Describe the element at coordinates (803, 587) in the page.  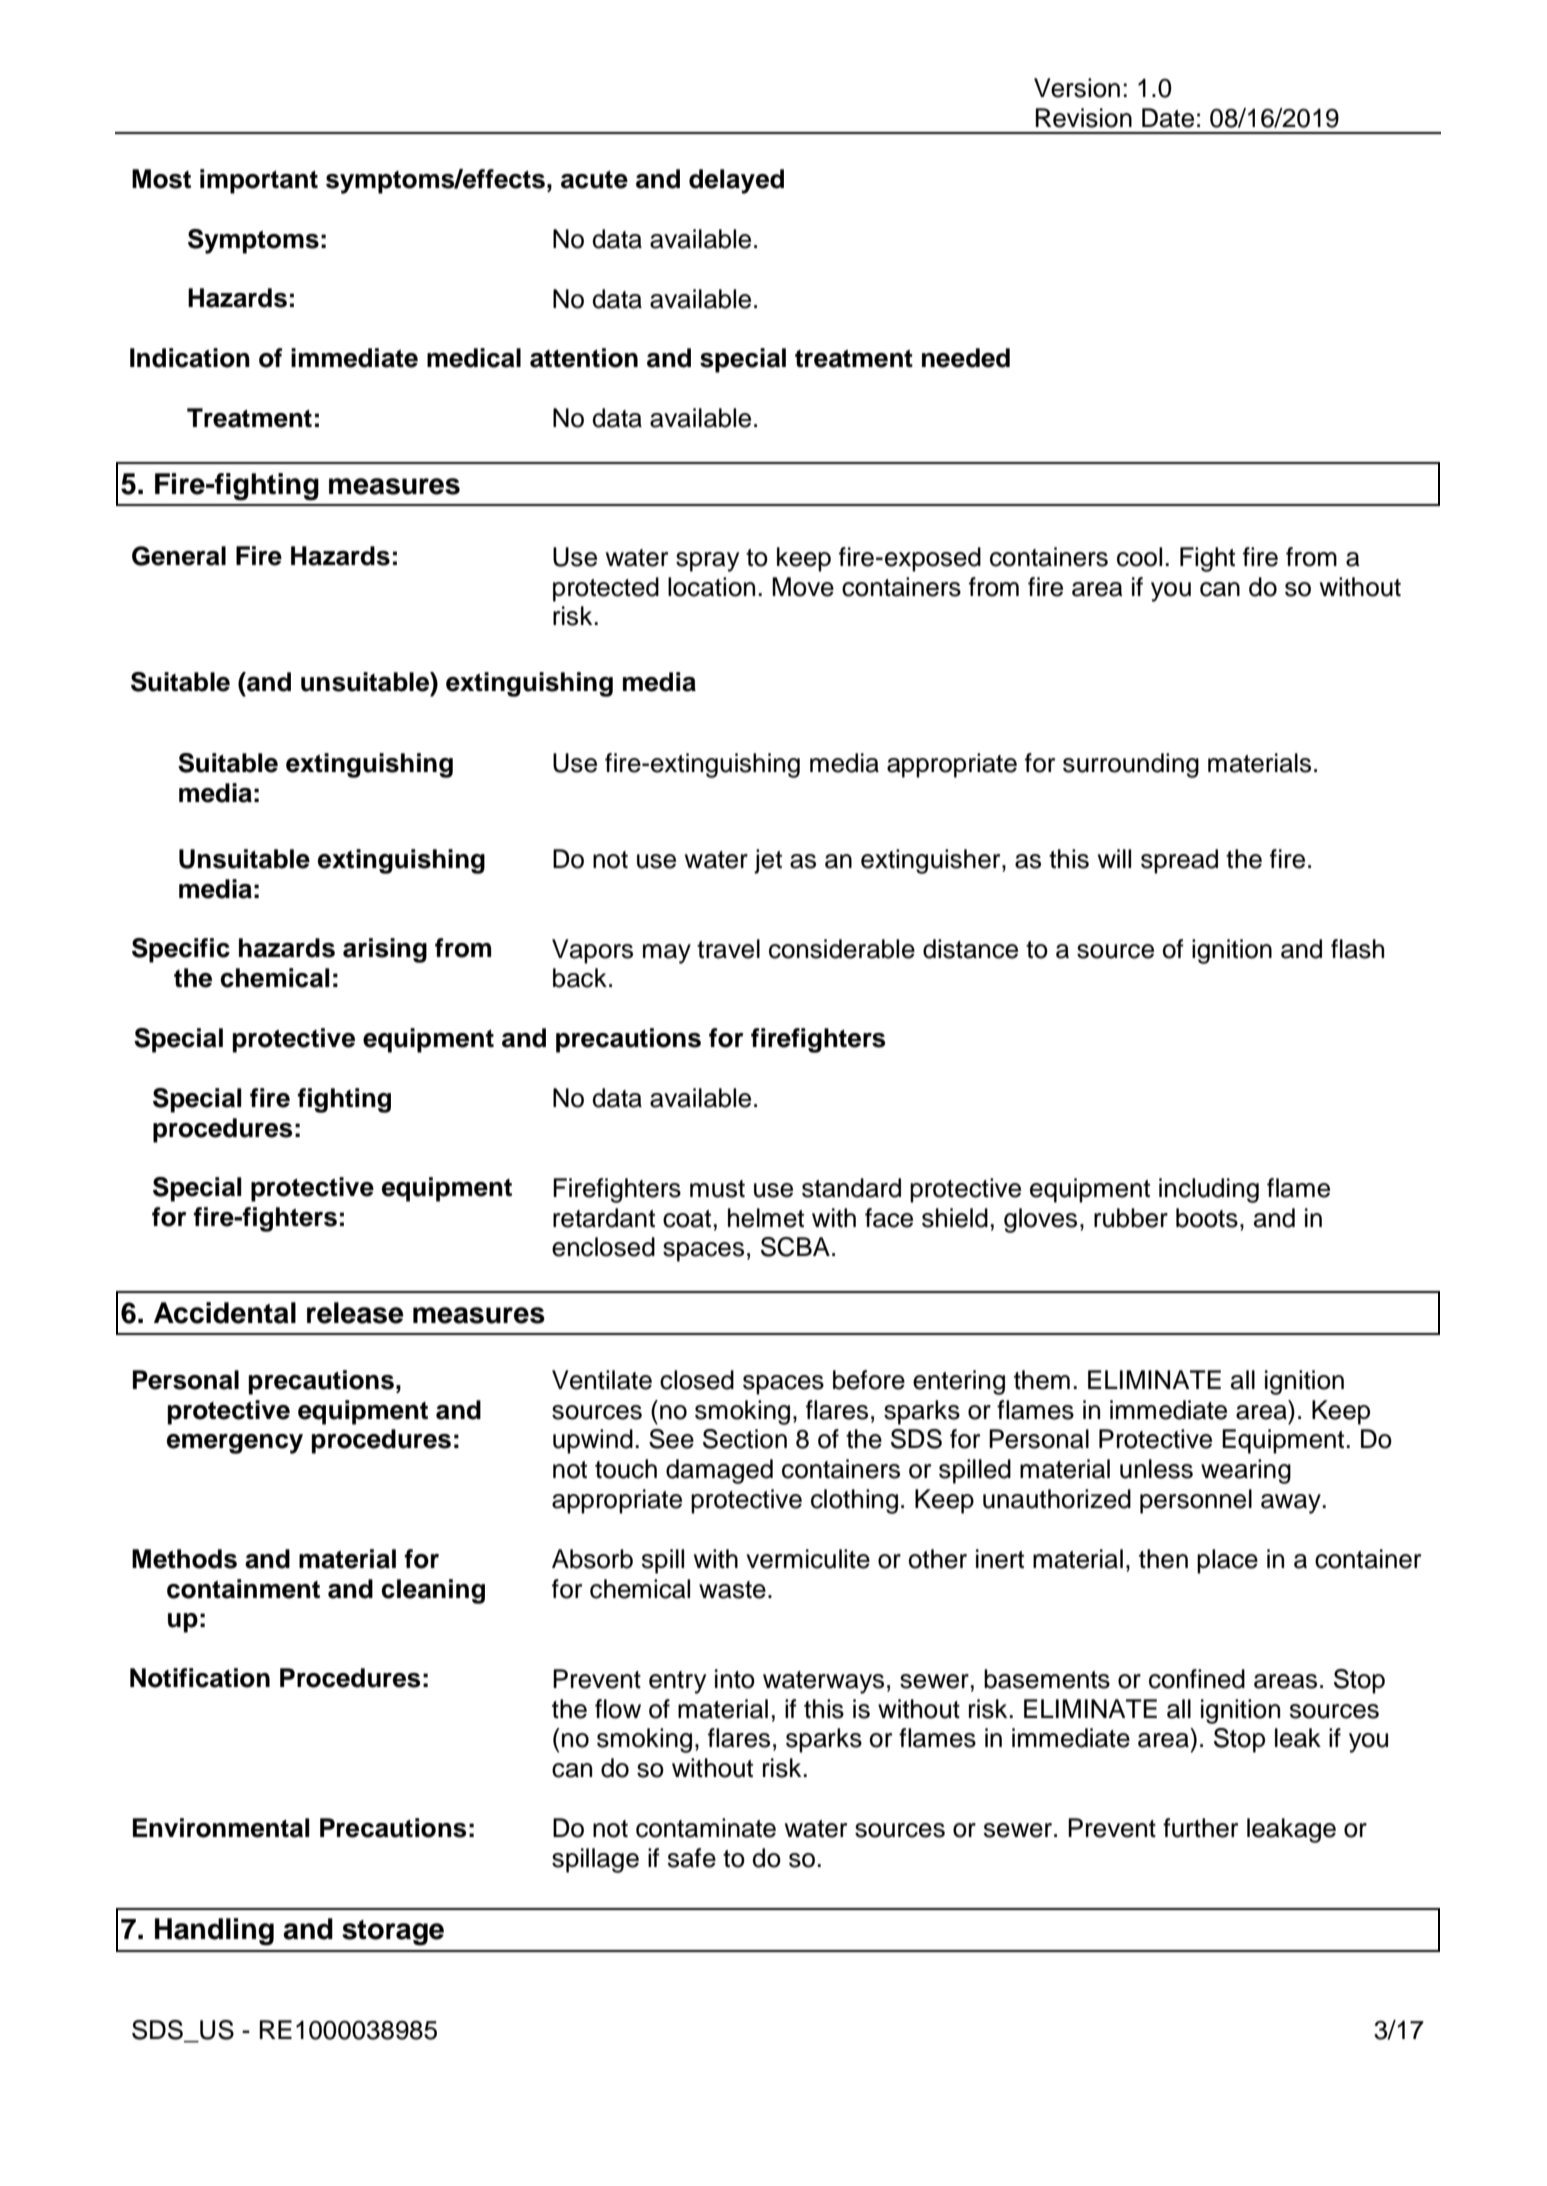
I see `Move` at that location.
